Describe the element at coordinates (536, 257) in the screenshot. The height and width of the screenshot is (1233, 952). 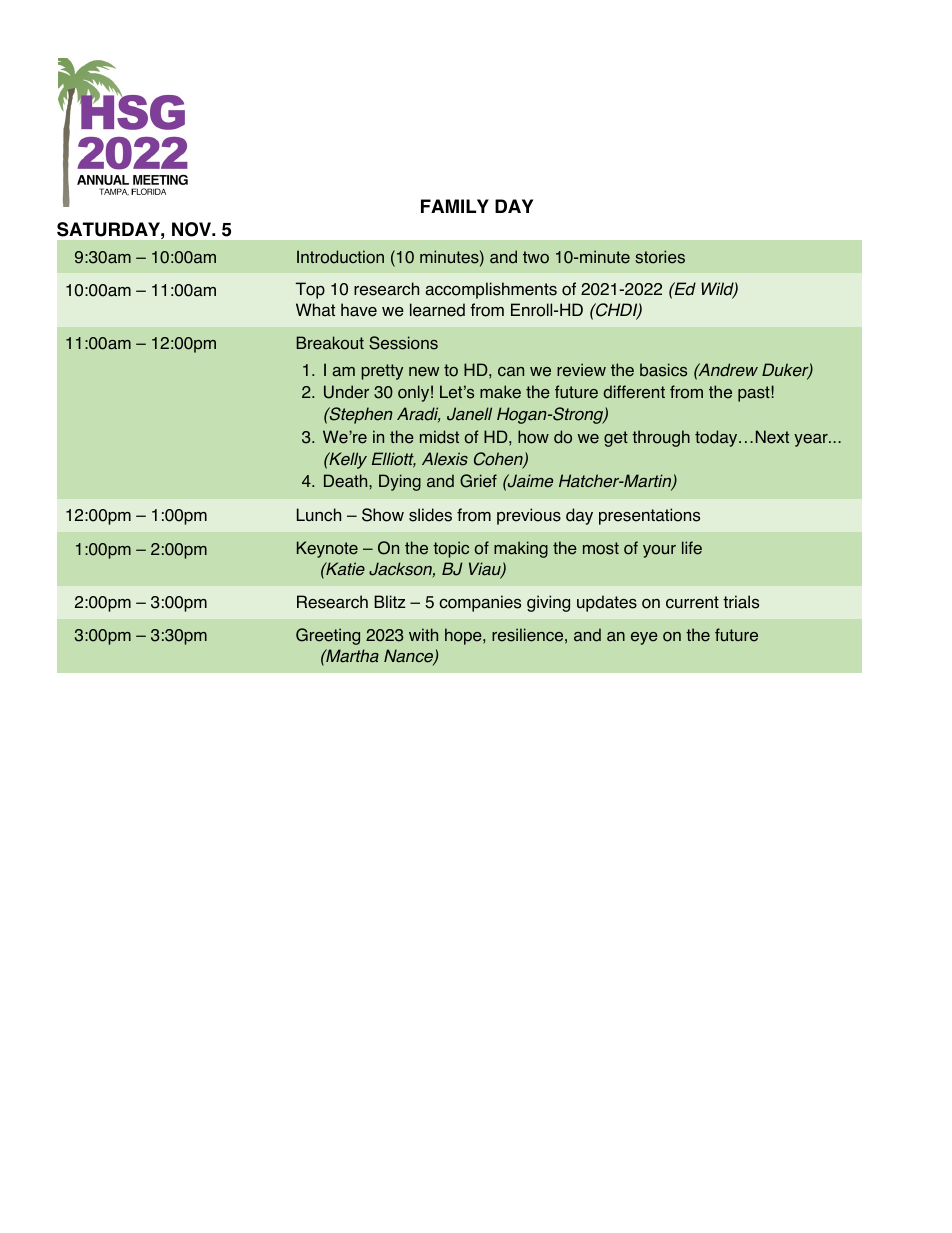
I see `two` at that location.
